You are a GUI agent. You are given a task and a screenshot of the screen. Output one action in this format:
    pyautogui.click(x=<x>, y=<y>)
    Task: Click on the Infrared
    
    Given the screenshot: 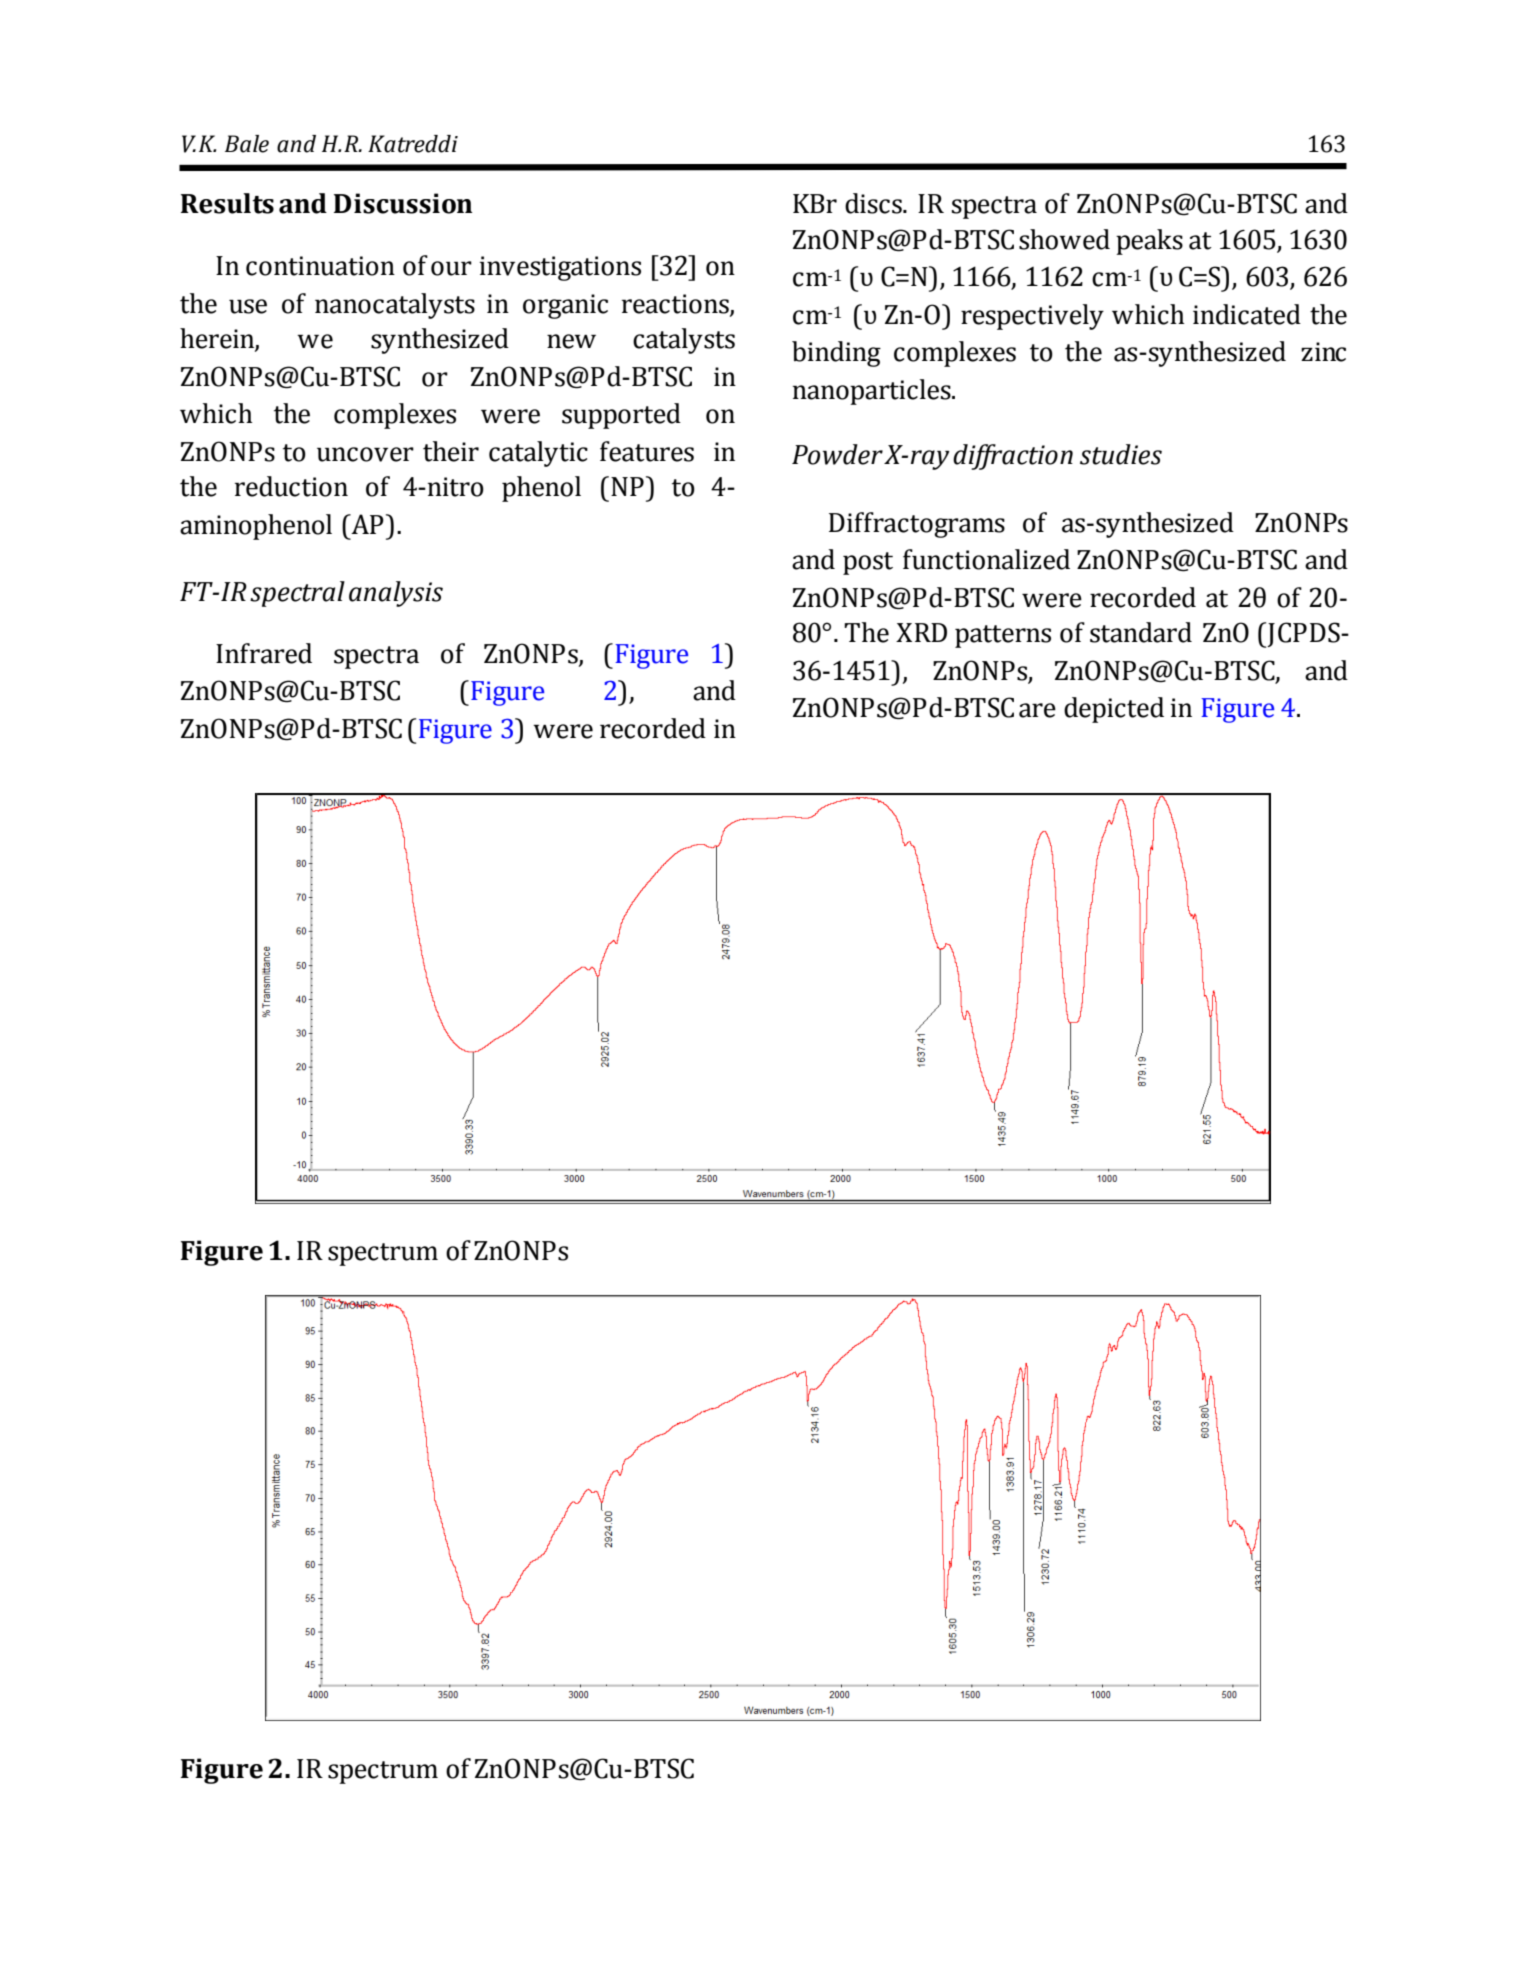 What is the action you would take?
    pyautogui.click(x=264, y=653)
